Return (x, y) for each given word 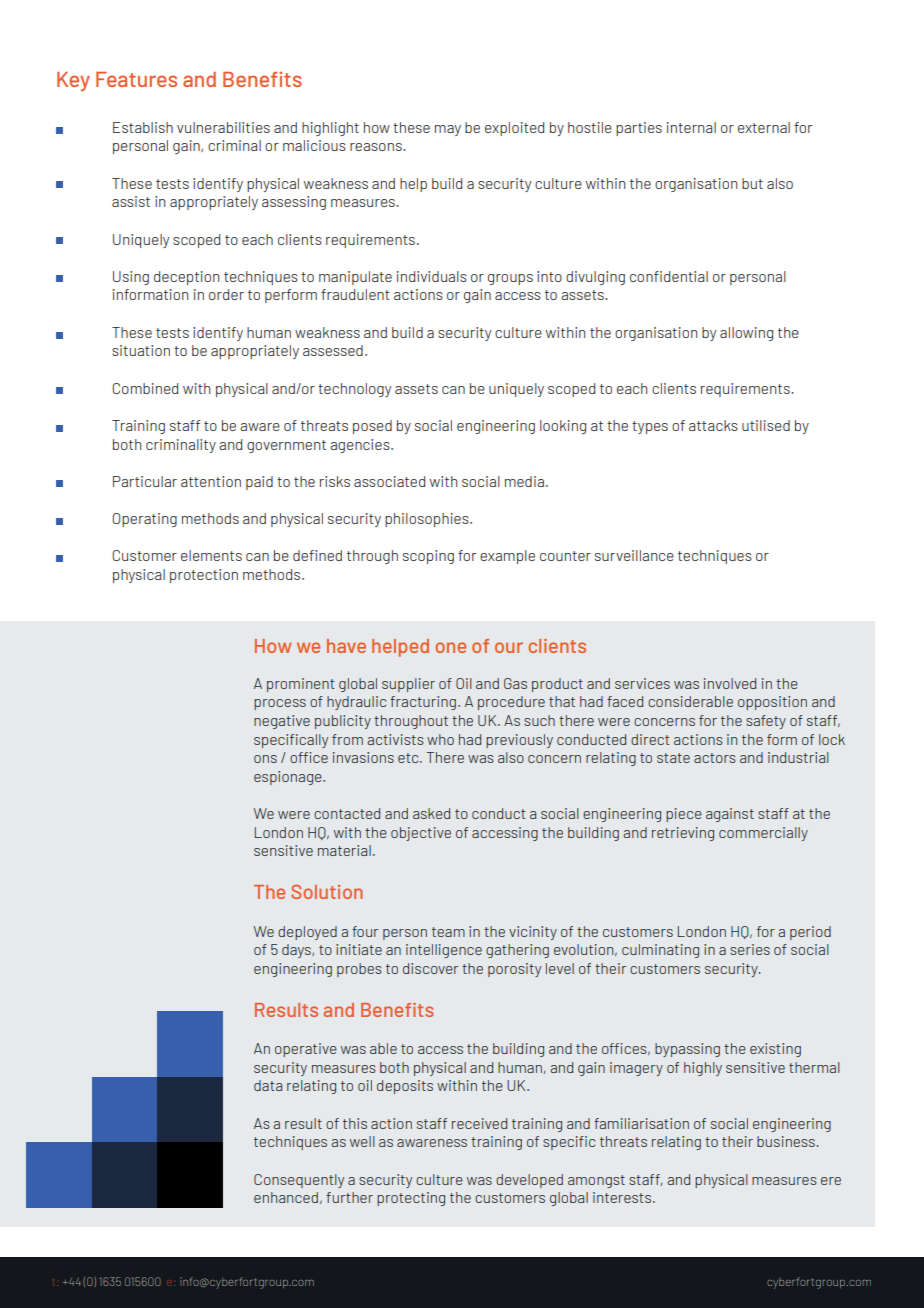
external (764, 127)
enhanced (286, 1197)
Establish (143, 127)
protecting (411, 1199)
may (448, 130)
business (787, 1141)
